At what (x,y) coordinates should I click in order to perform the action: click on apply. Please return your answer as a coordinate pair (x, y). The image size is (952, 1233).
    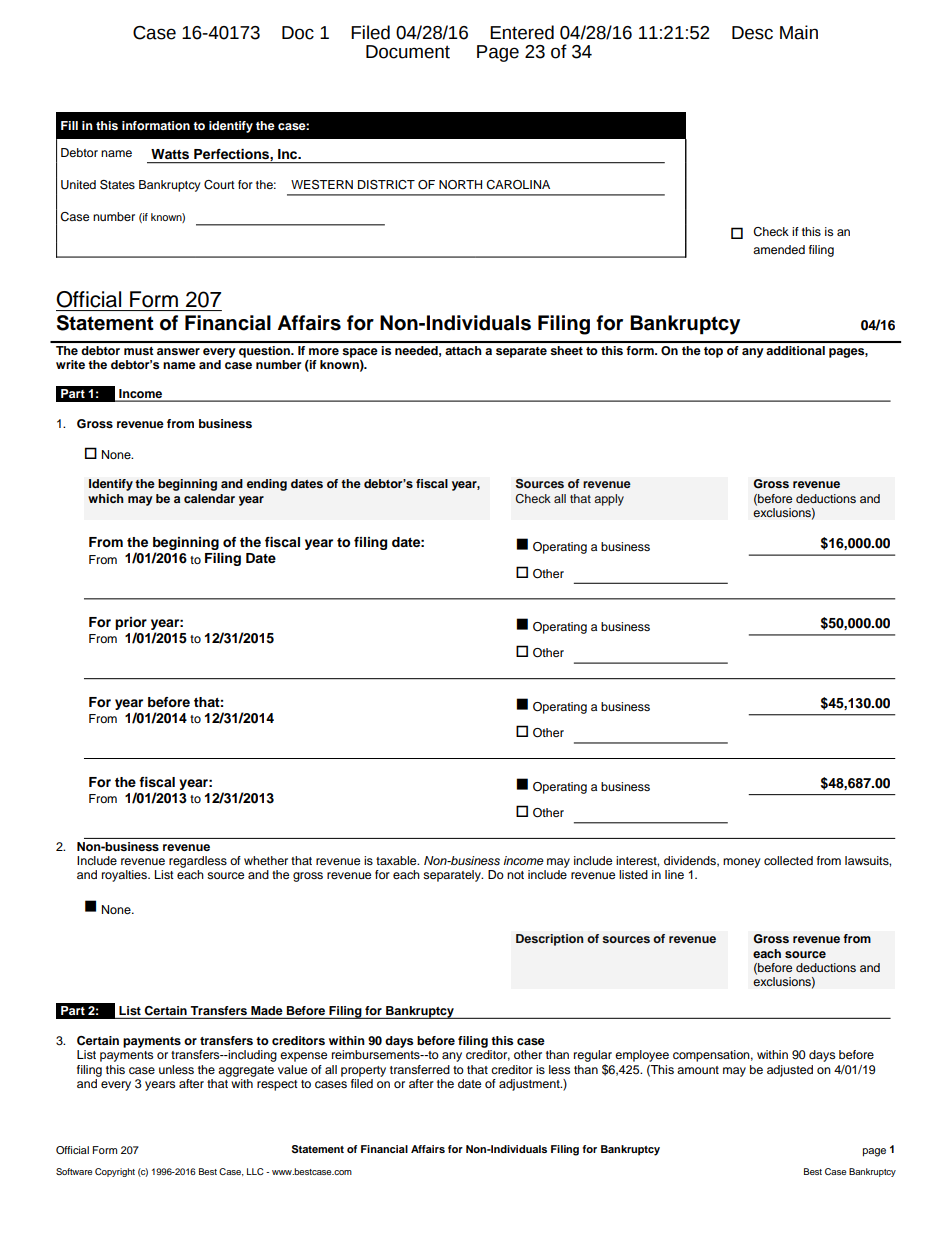
    Looking at the image, I should click on (609, 500).
